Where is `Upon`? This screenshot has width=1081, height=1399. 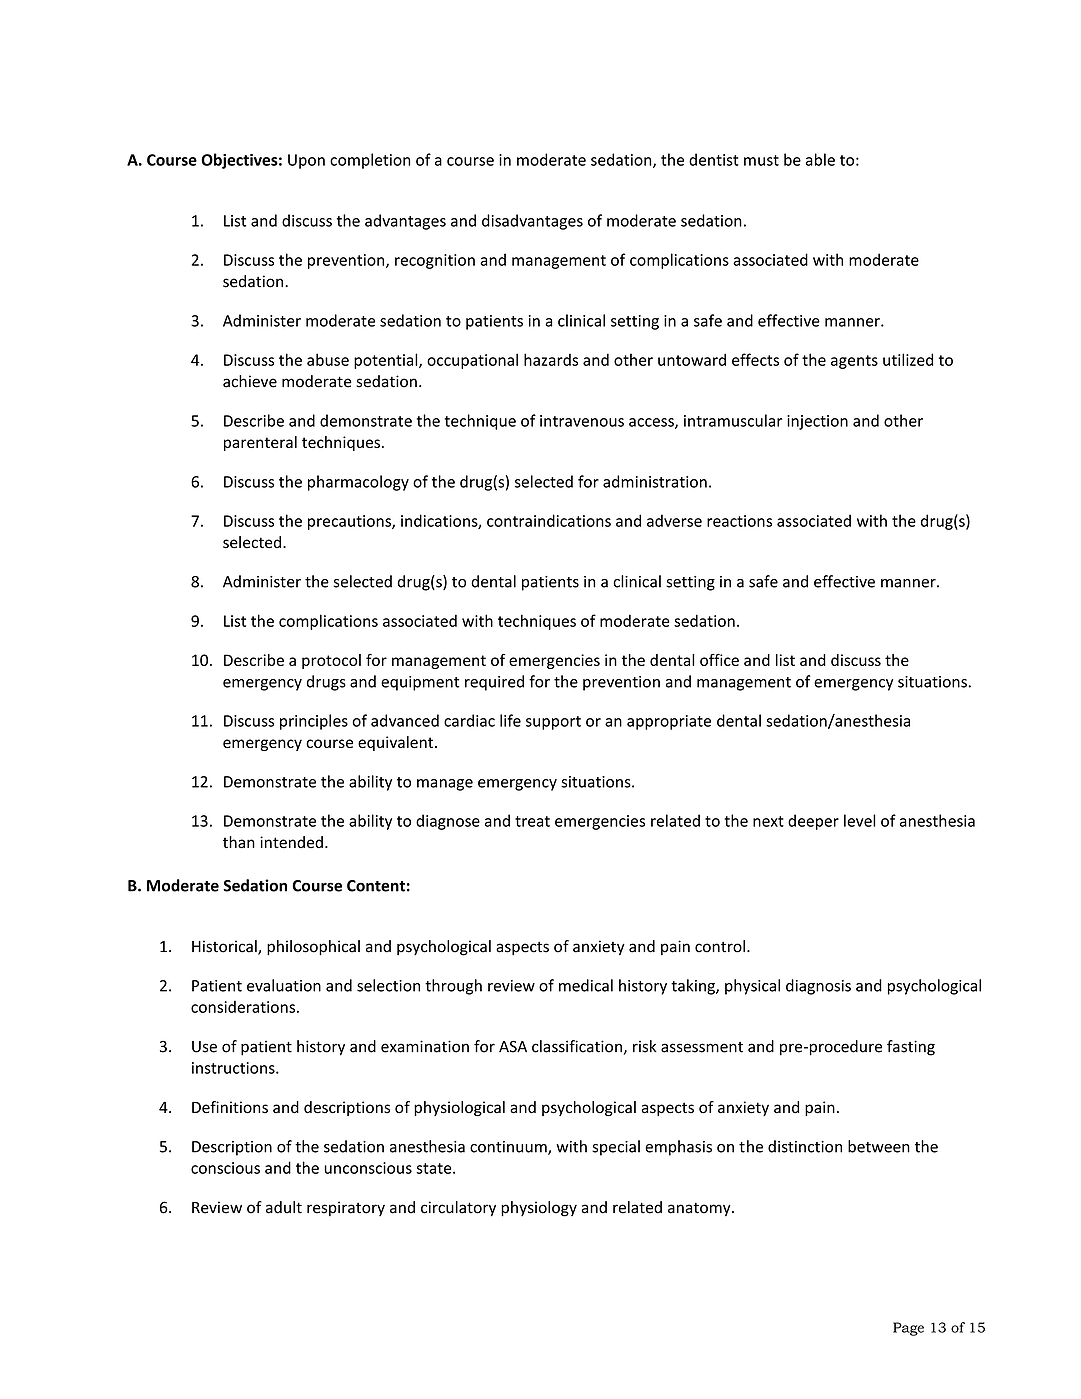 Upon is located at coordinates (306, 161).
